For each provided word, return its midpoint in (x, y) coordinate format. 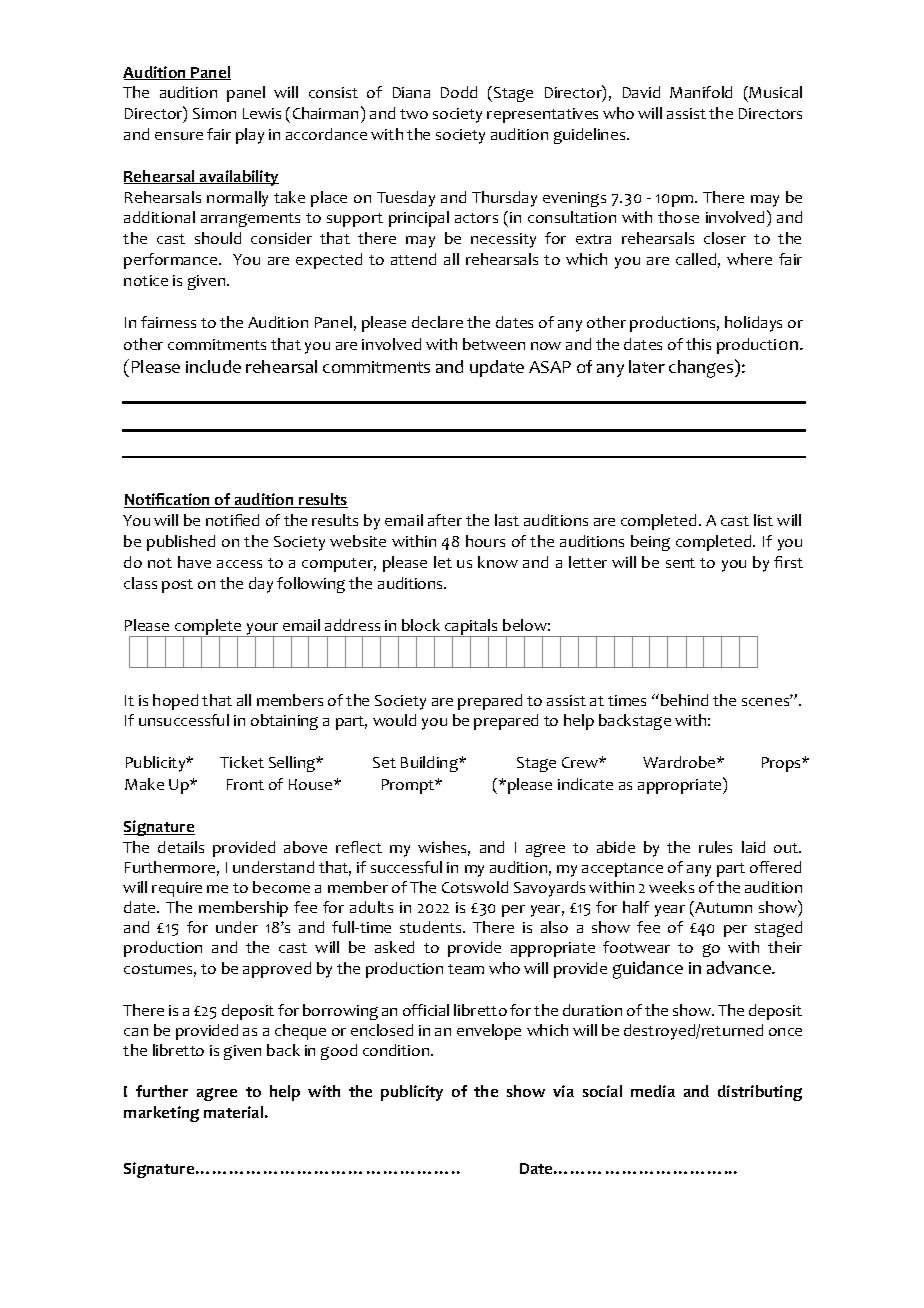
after (445, 520)
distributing (760, 1093)
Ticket (242, 762)
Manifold (701, 92)
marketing (161, 1114)
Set (384, 762)
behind (684, 700)
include (213, 366)
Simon (214, 113)
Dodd (459, 92)
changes (702, 368)
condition (397, 1050)
